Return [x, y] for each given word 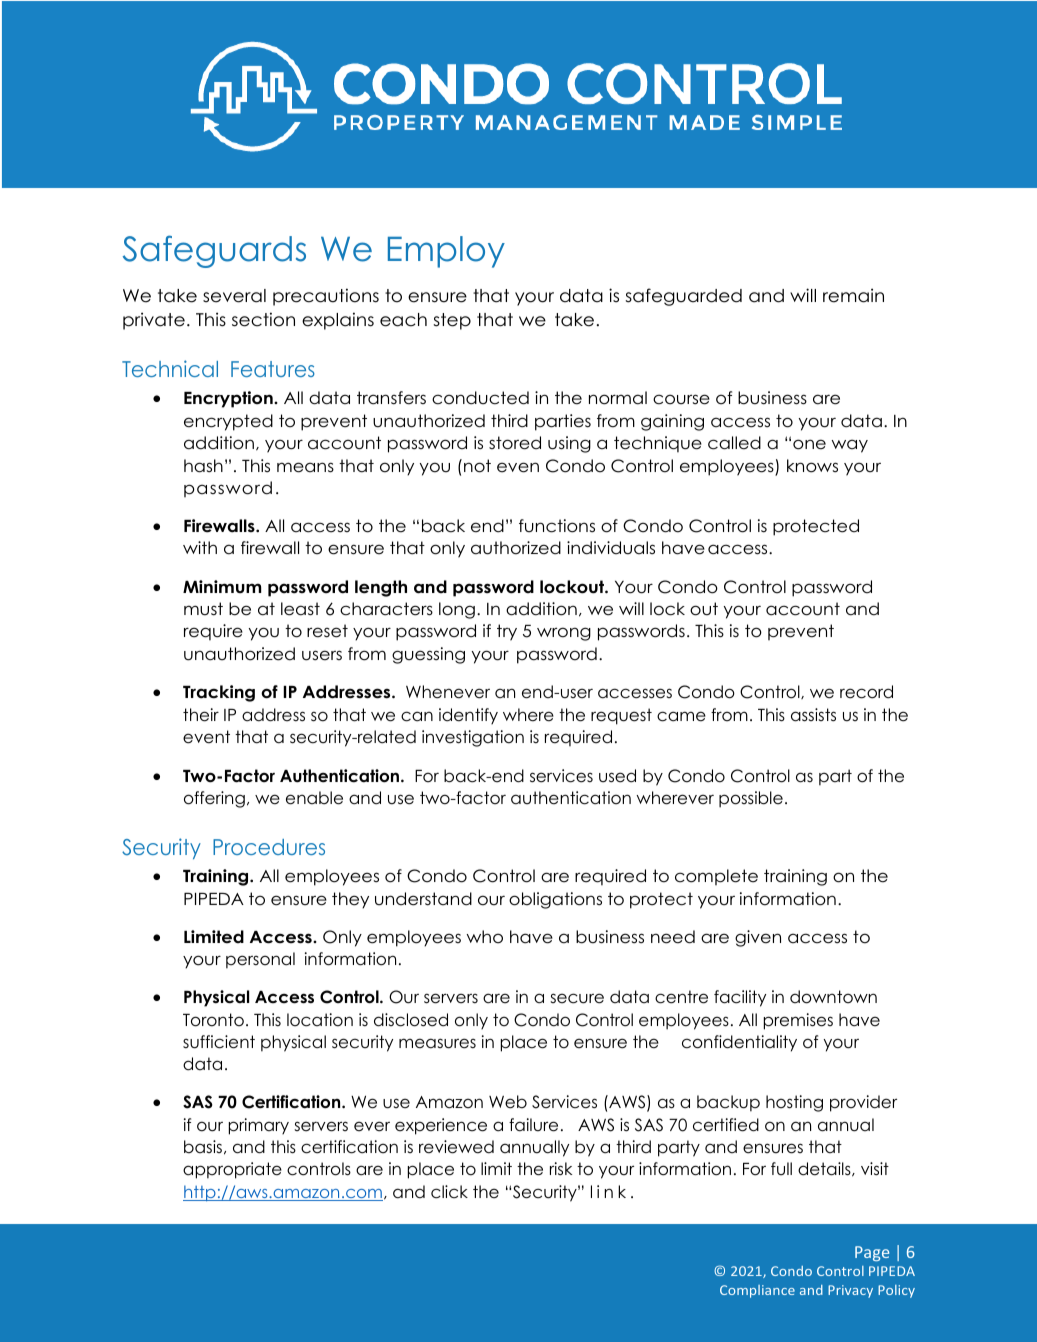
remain [853, 295]
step [452, 321]
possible [751, 799]
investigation [473, 738]
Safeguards [214, 251]
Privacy [850, 1291]
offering [214, 799]
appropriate [232, 1170]
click [449, 1192]
